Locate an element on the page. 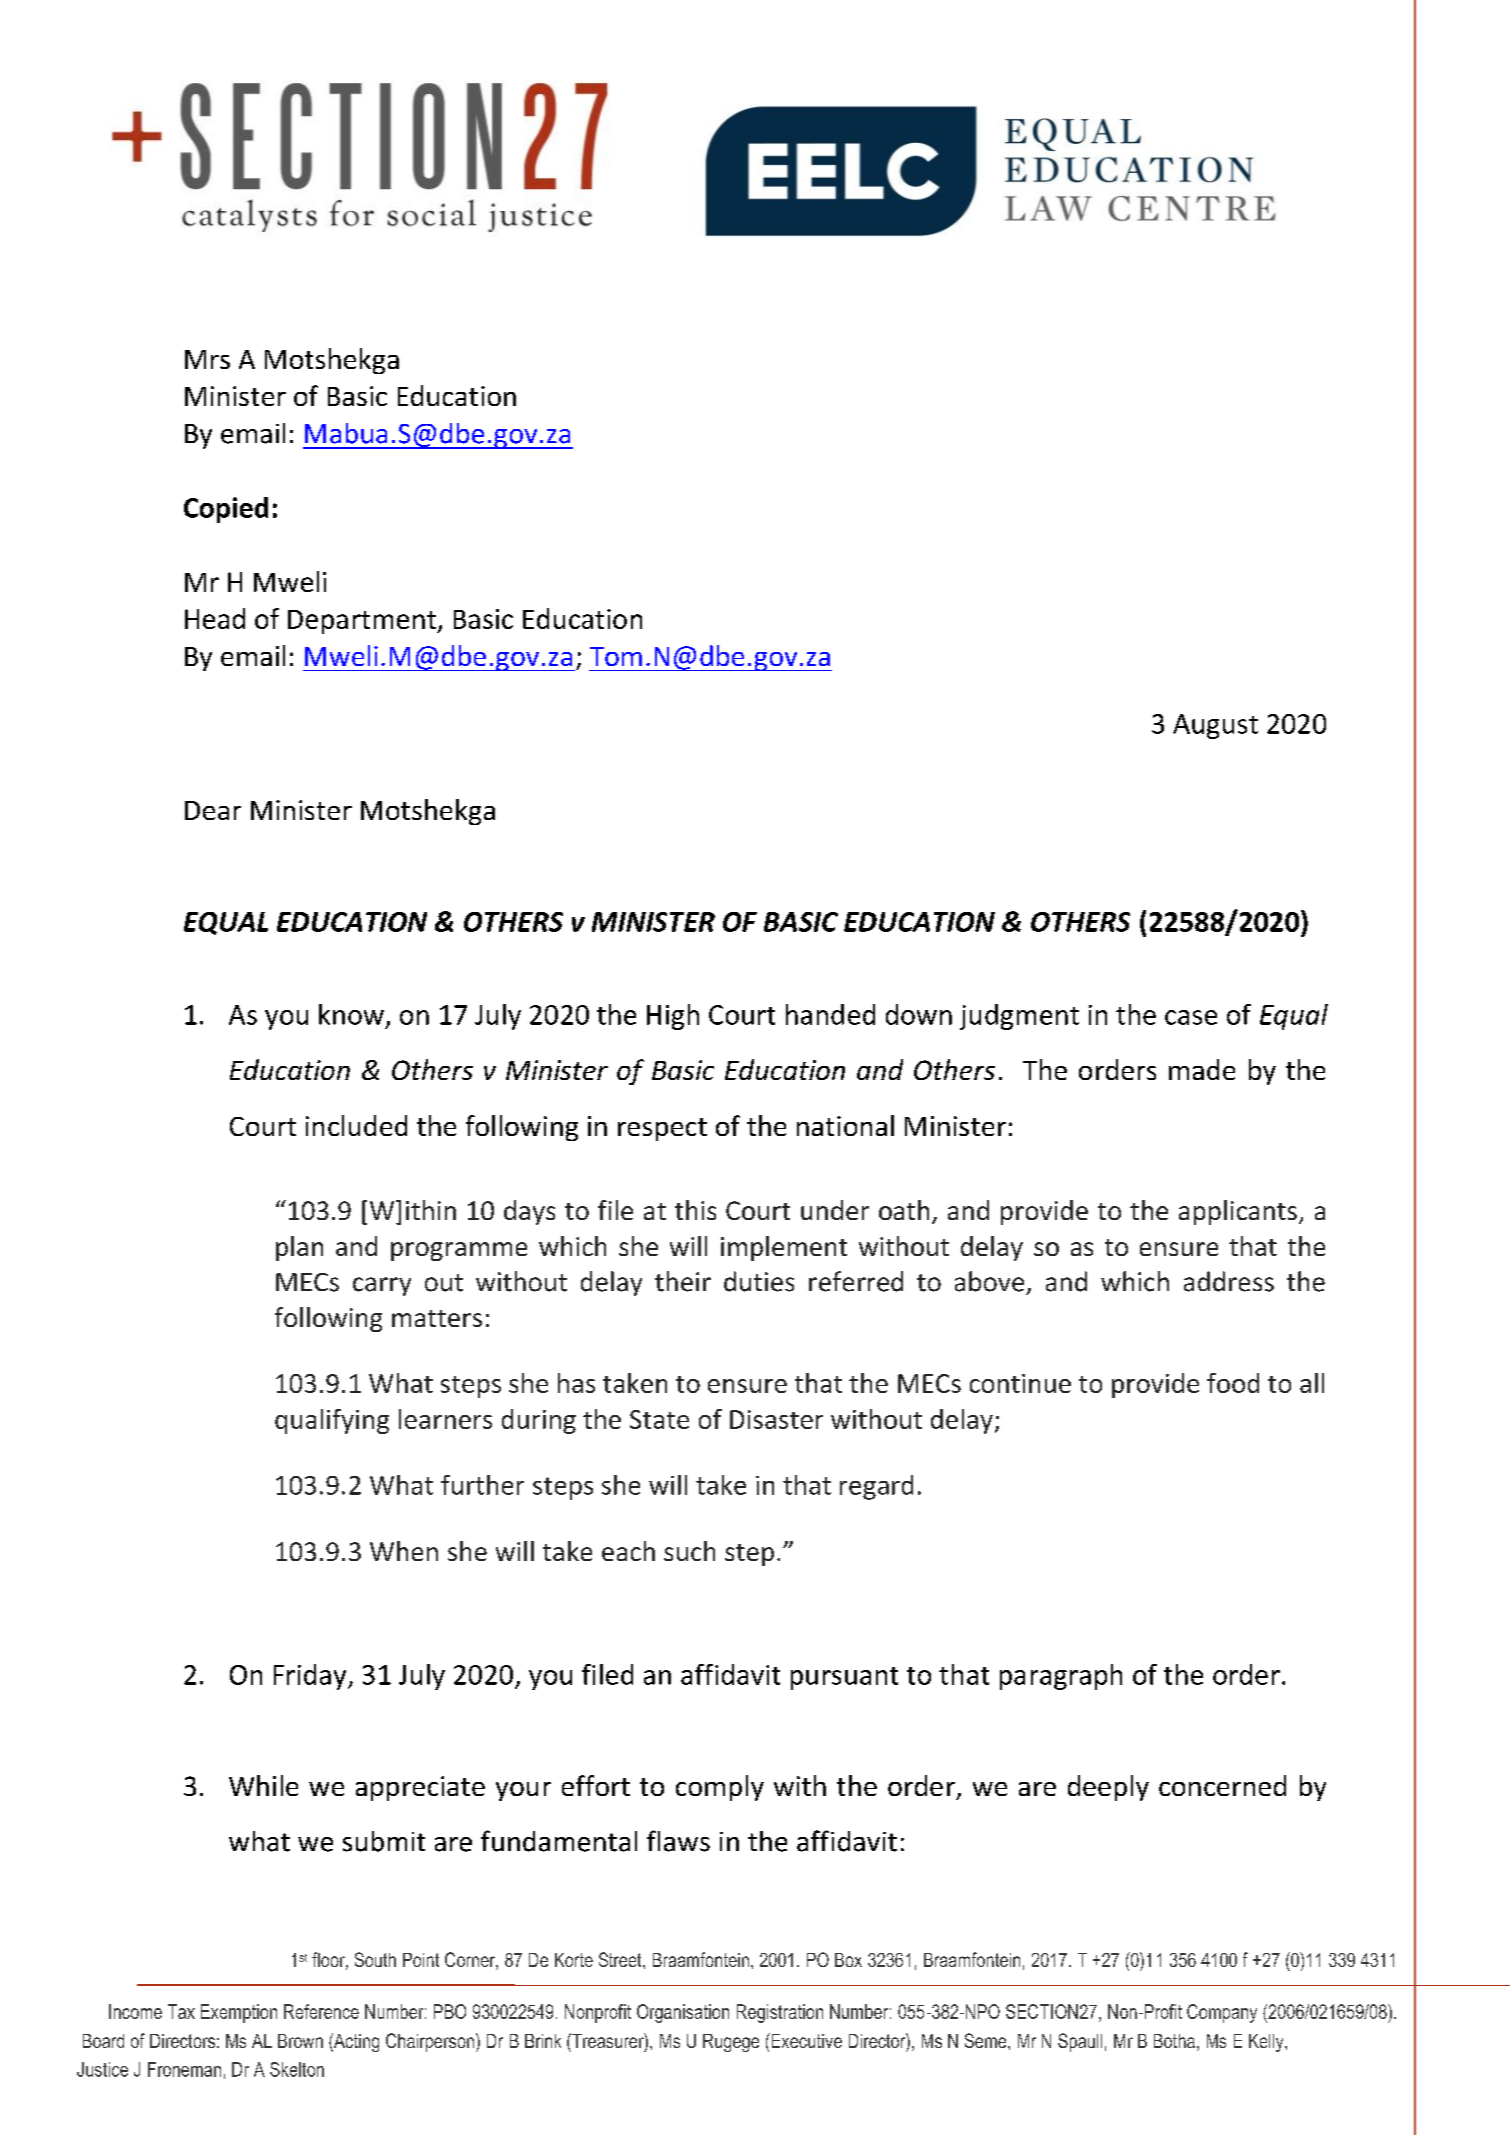 The image size is (1510, 2135). August is located at coordinates (1215, 726).
